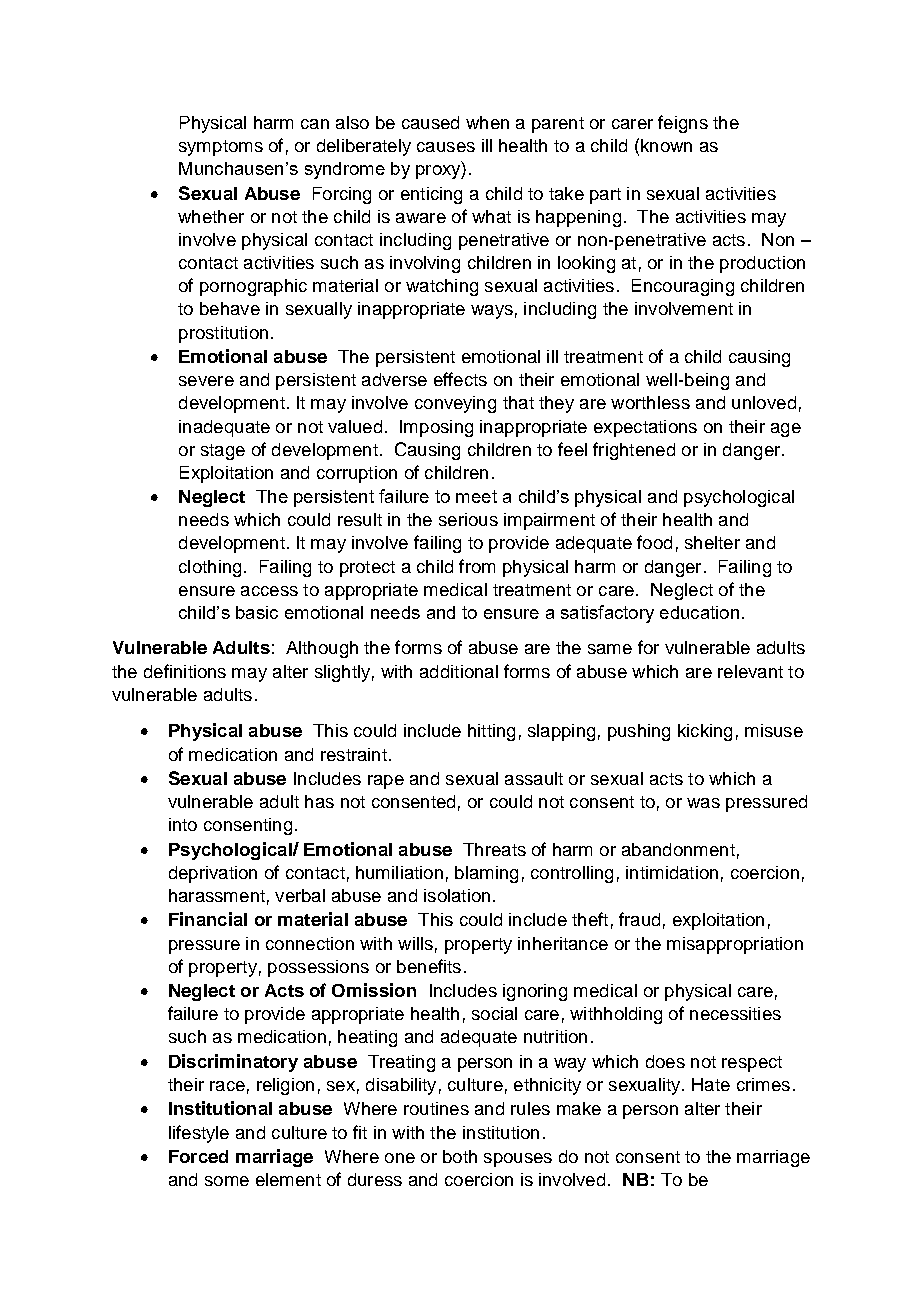  I want to click on intimidation, so click(672, 872).
